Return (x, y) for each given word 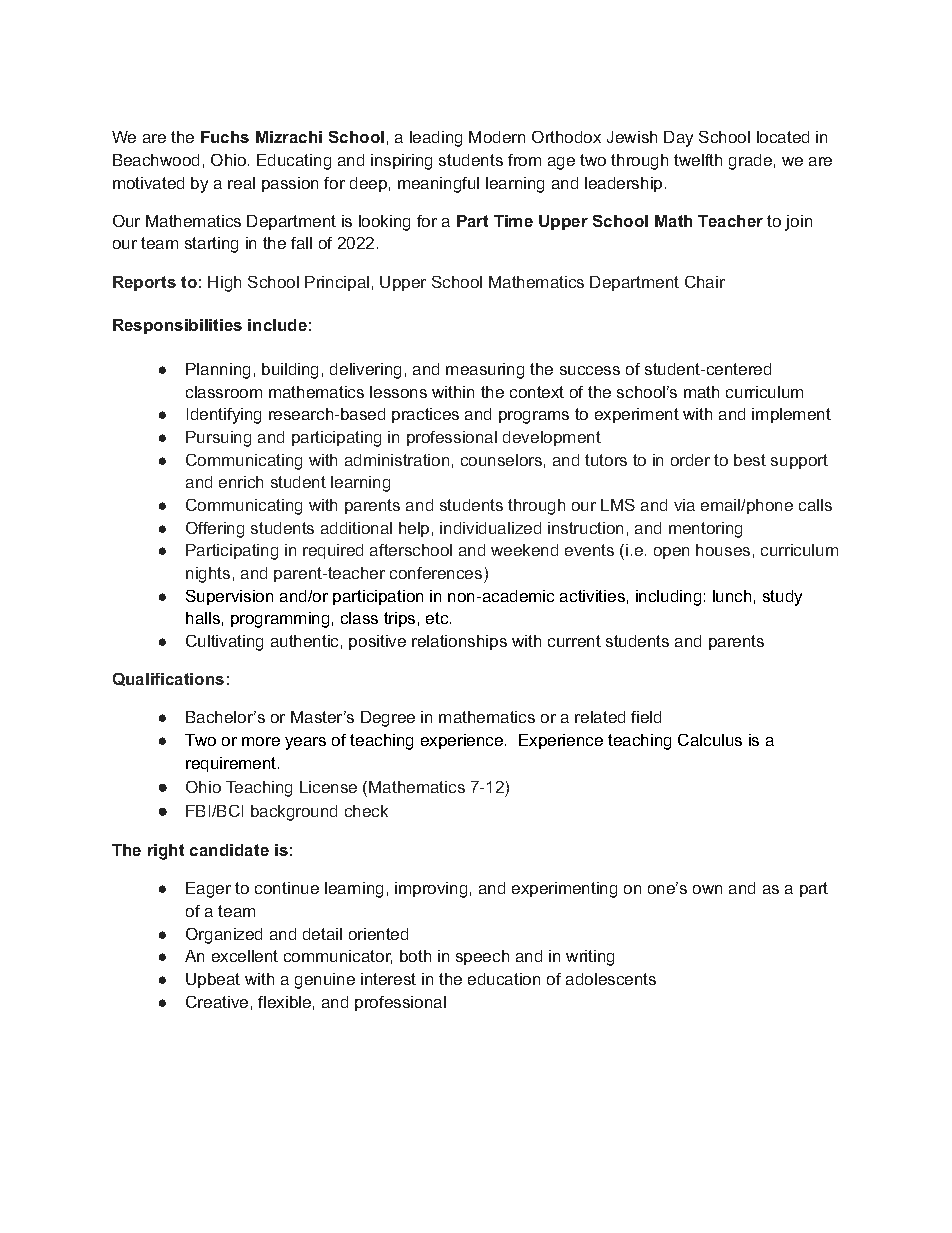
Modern (497, 137)
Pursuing (218, 439)
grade (750, 162)
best (750, 460)
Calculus (710, 740)
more (261, 741)
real (241, 183)
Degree (388, 719)
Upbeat (213, 980)
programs (534, 417)
